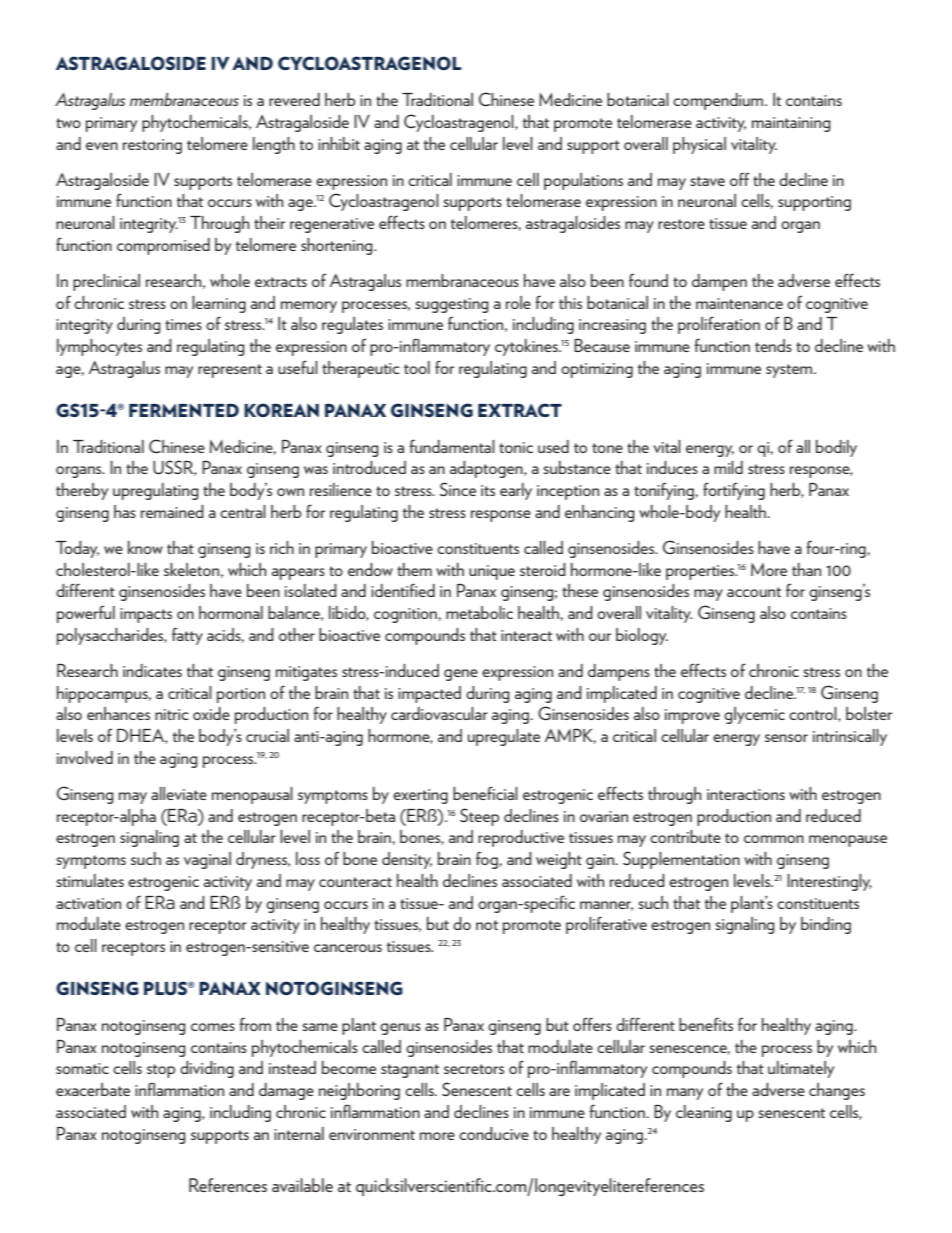  Describe the element at coordinates (704, 1113) in the document. I see `cleaning` at that location.
